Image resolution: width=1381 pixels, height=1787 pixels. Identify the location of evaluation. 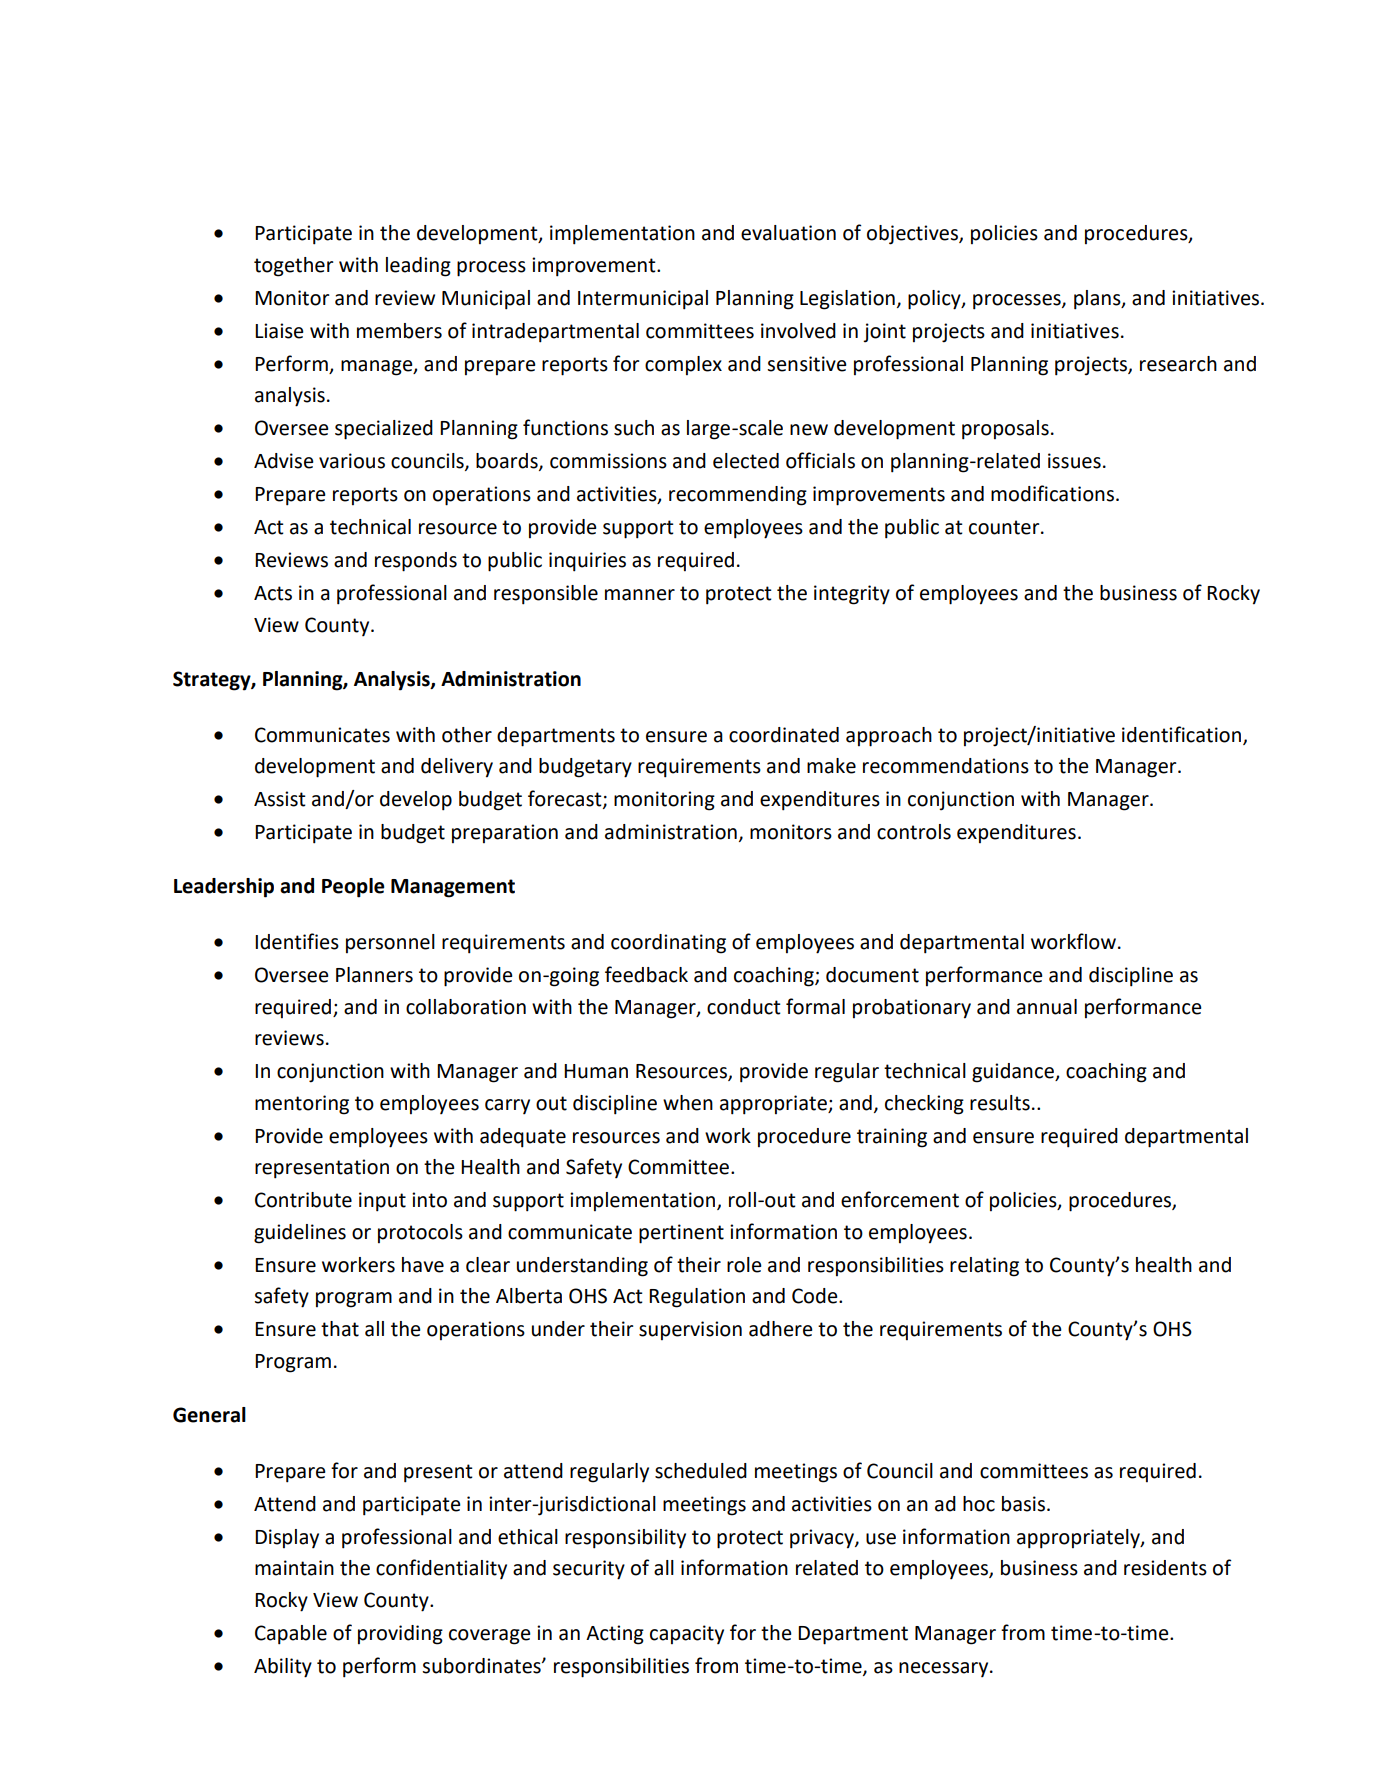
(788, 233).
